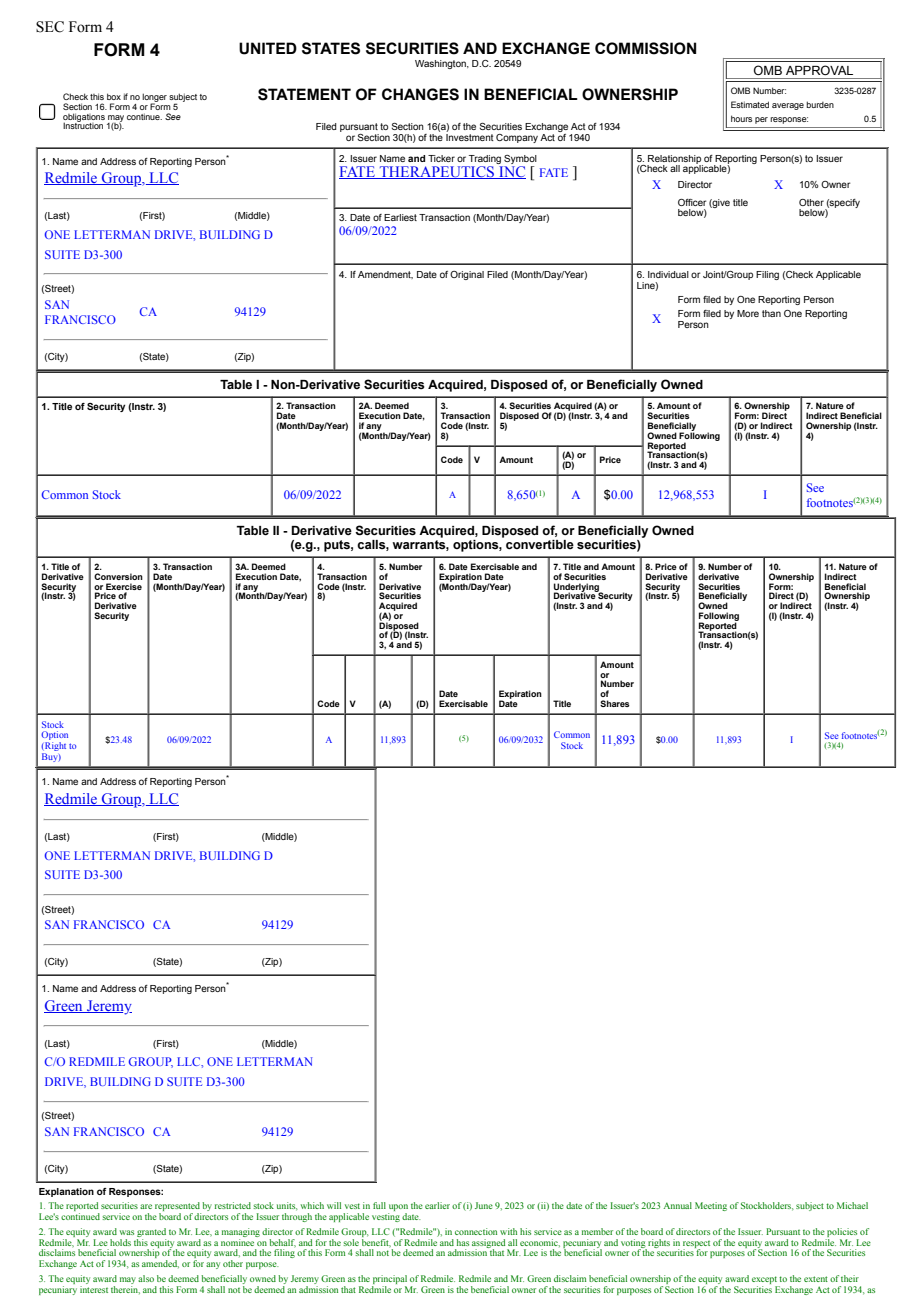 This screenshot has height=1308, width=924. What do you see at coordinates (160, 1264) in the screenshot?
I see `amended` at bounding box center [160, 1264].
